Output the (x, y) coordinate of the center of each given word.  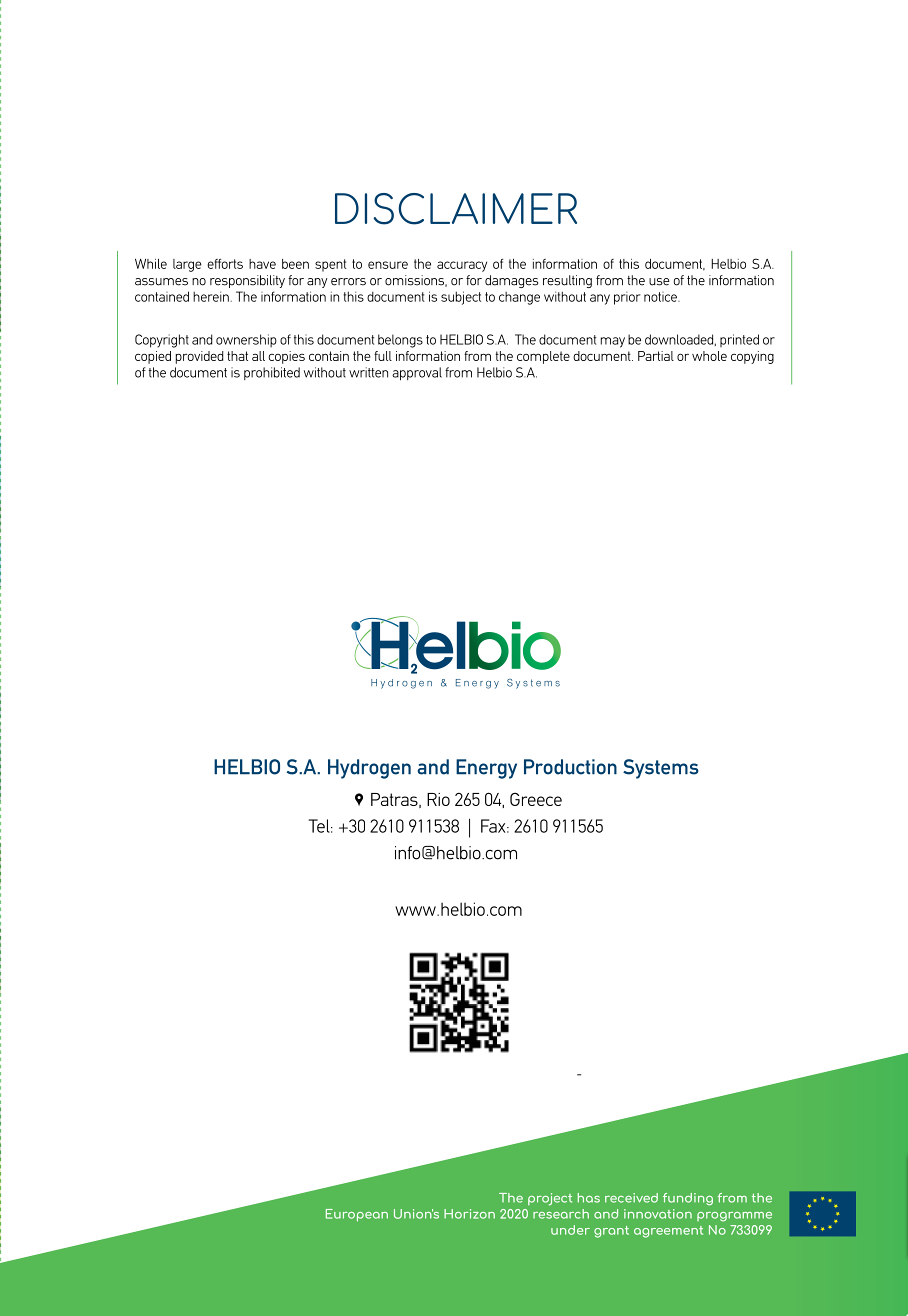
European (357, 1215)
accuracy (462, 266)
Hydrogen (369, 769)
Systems (661, 769)
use (659, 282)
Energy (486, 769)
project (550, 1199)
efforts (225, 264)
